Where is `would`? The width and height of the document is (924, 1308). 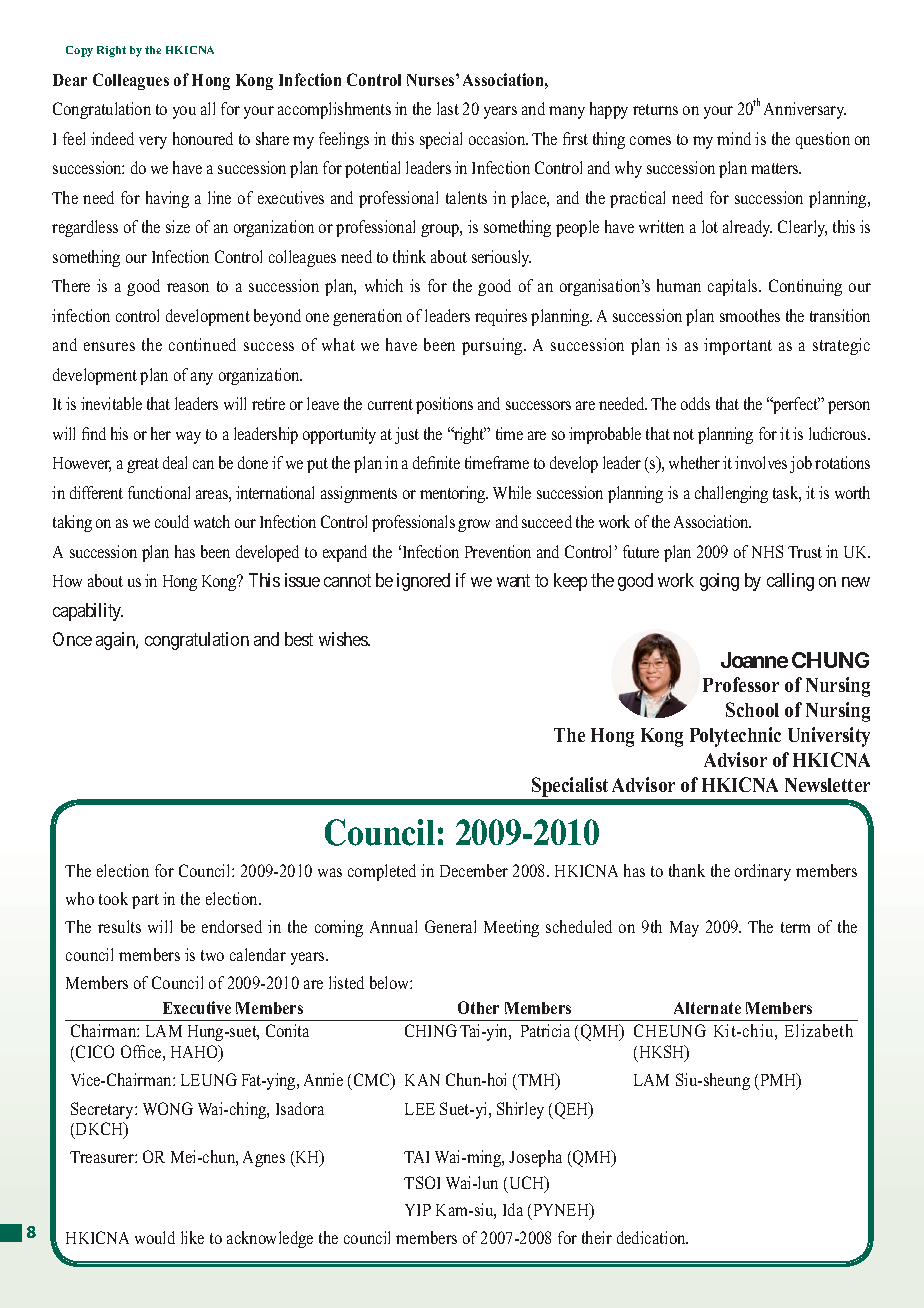 would is located at coordinates (155, 1237).
